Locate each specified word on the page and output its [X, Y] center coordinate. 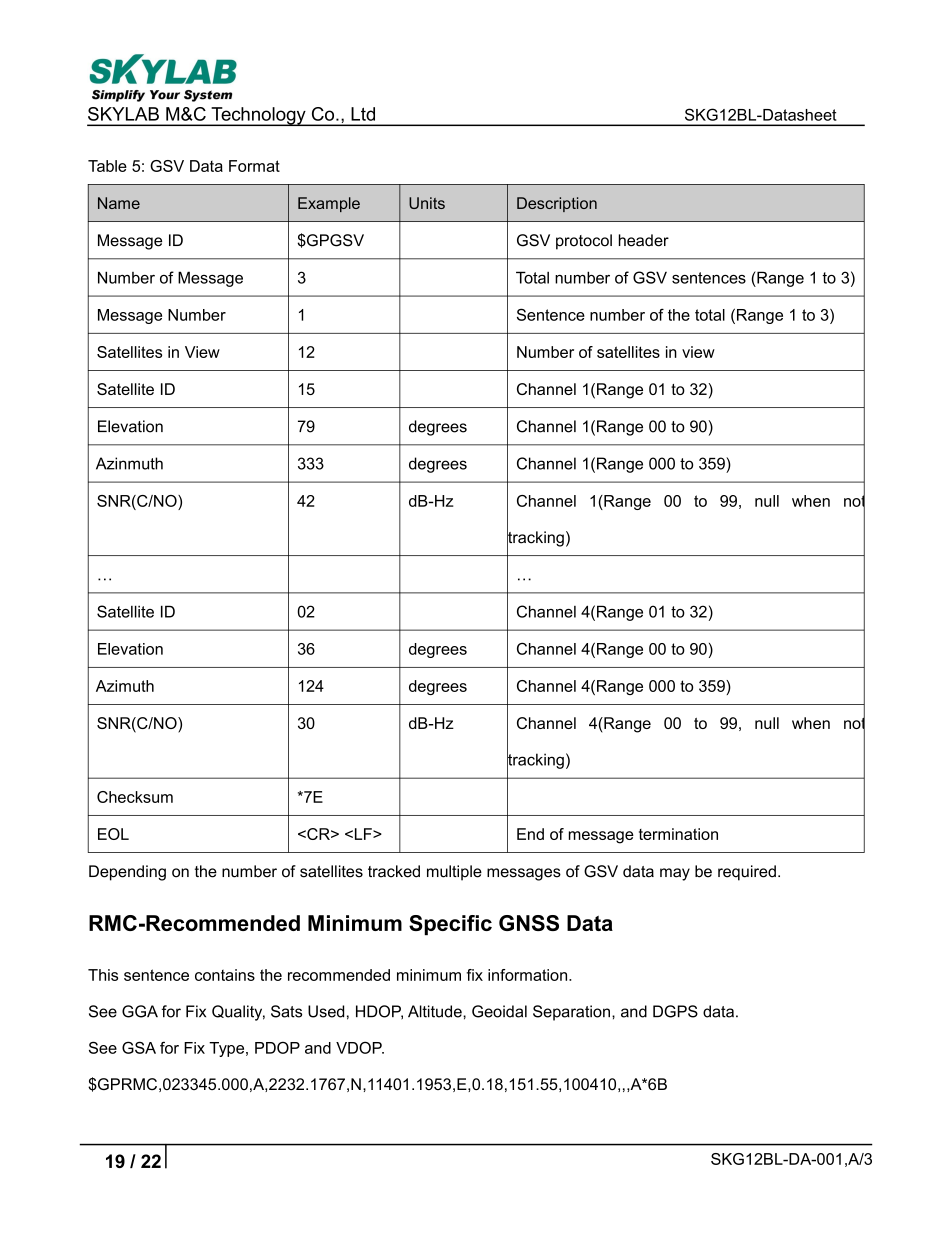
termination [678, 834]
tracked [394, 871]
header [644, 240]
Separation [571, 1013]
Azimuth [125, 686]
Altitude [436, 1011]
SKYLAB [123, 114]
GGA [140, 1011]
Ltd [363, 114]
